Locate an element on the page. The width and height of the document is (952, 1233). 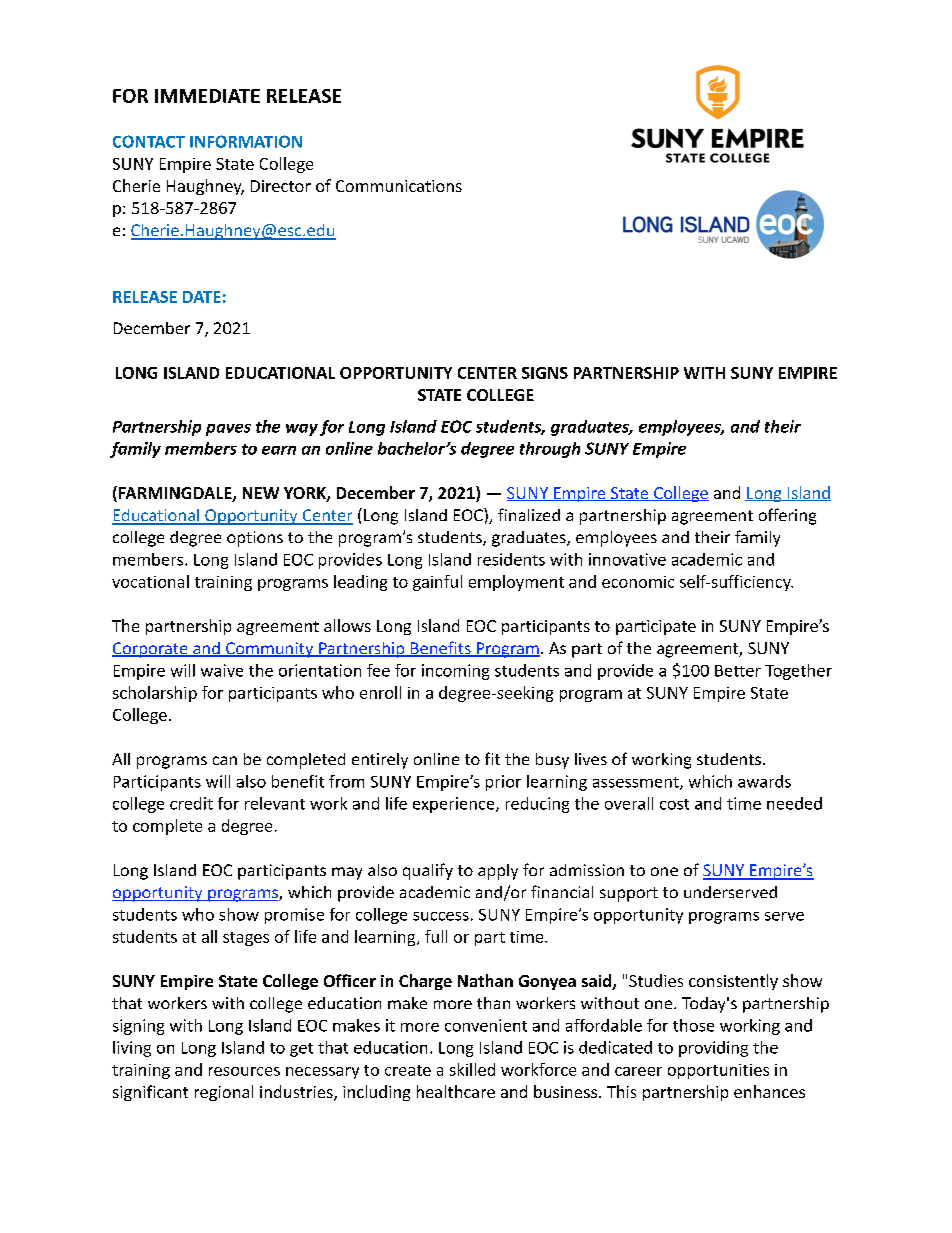
awards is located at coordinates (764, 781).
